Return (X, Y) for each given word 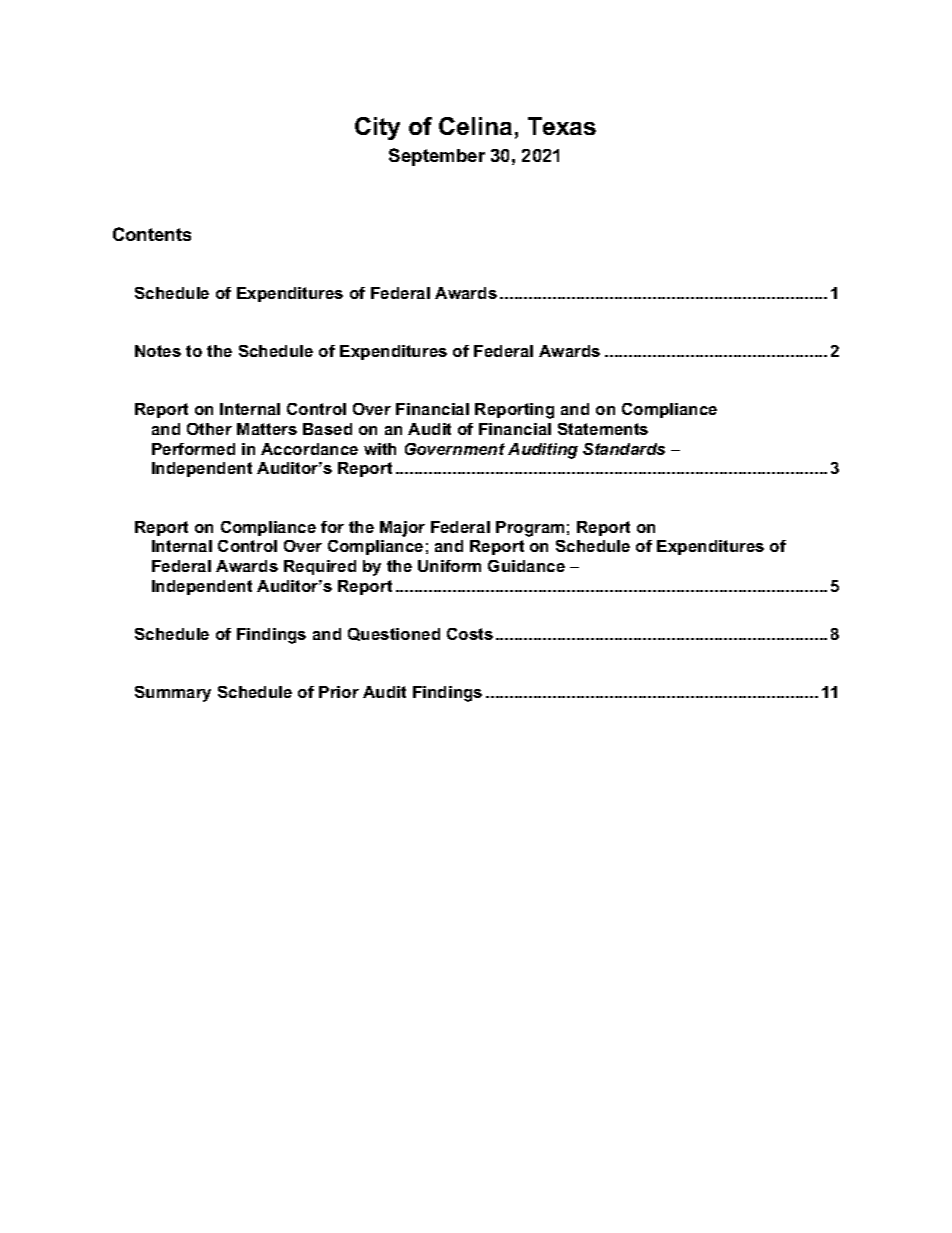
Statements (603, 429)
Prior (339, 692)
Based (327, 429)
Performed (193, 449)
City (377, 128)
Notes (158, 351)
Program (530, 529)
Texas (562, 126)
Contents (152, 234)
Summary (173, 694)
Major (402, 529)
